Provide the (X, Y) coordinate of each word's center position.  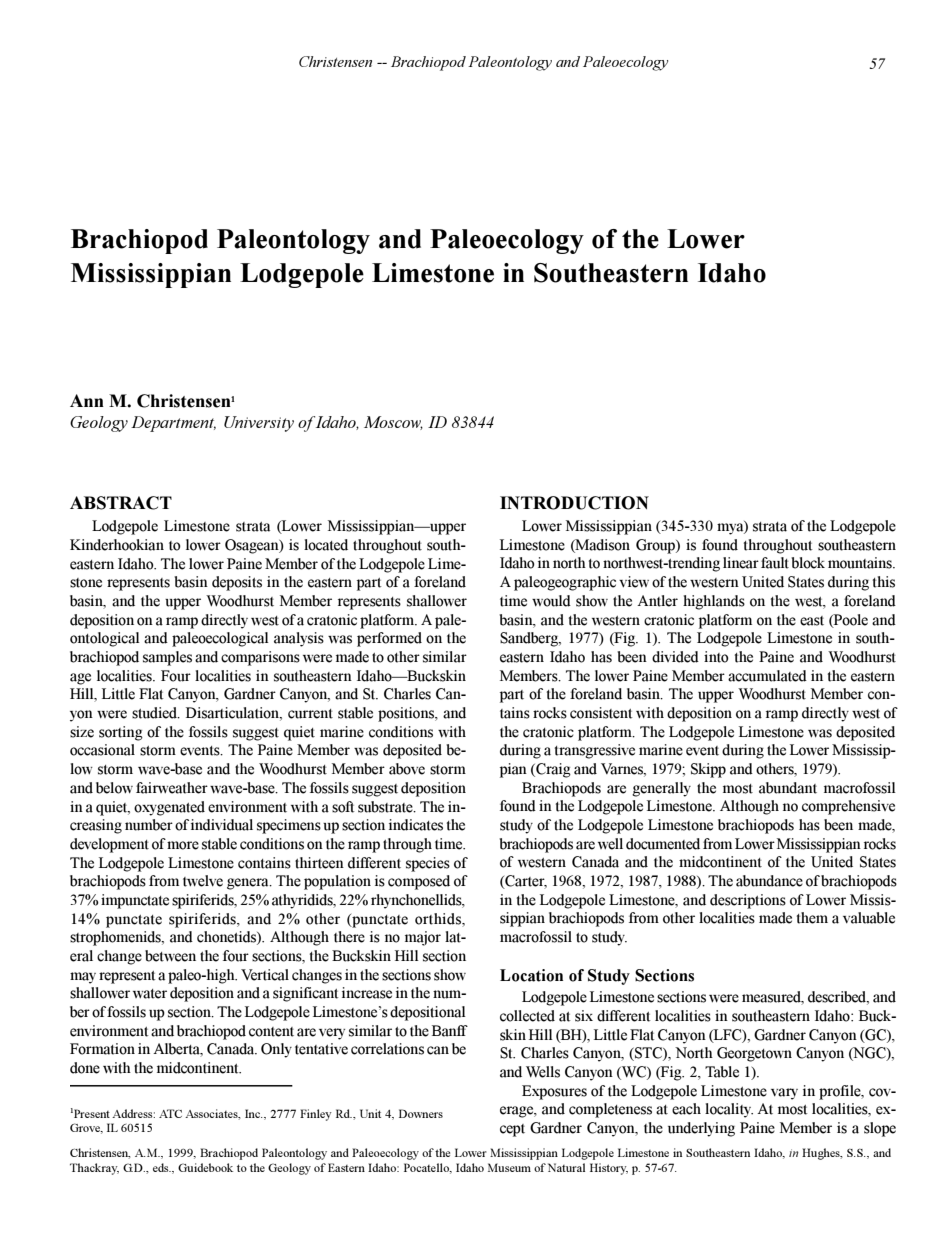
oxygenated (169, 808)
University (259, 424)
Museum (509, 1167)
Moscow (393, 423)
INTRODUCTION (574, 503)
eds (162, 1167)
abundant (788, 788)
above (407, 769)
